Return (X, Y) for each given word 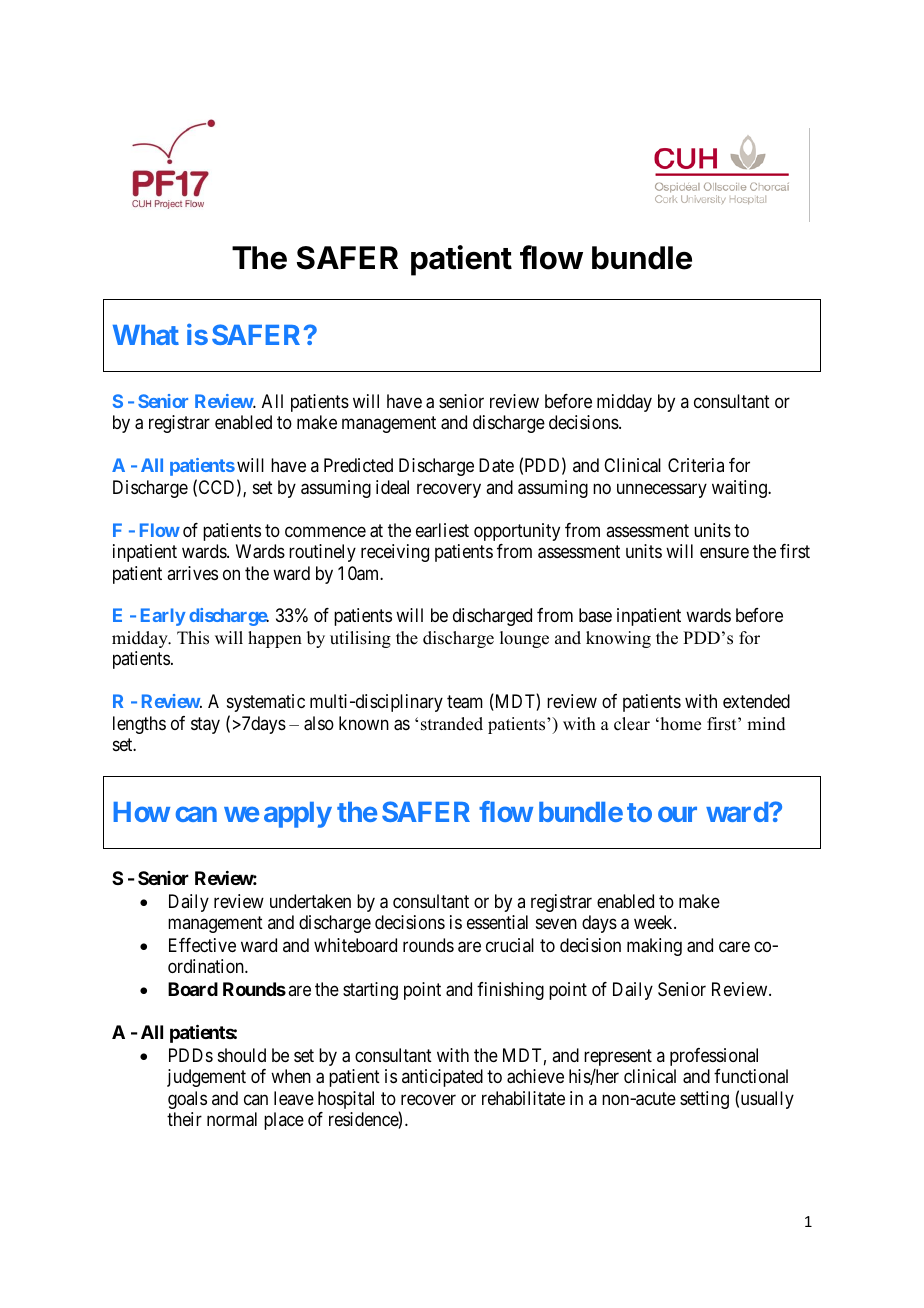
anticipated (442, 1078)
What (146, 335)
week (654, 922)
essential (497, 922)
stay (205, 725)
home (679, 724)
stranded (452, 724)
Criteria (696, 465)
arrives (192, 573)
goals (187, 1100)
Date (496, 465)
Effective (202, 945)
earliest (442, 530)
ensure (724, 553)
